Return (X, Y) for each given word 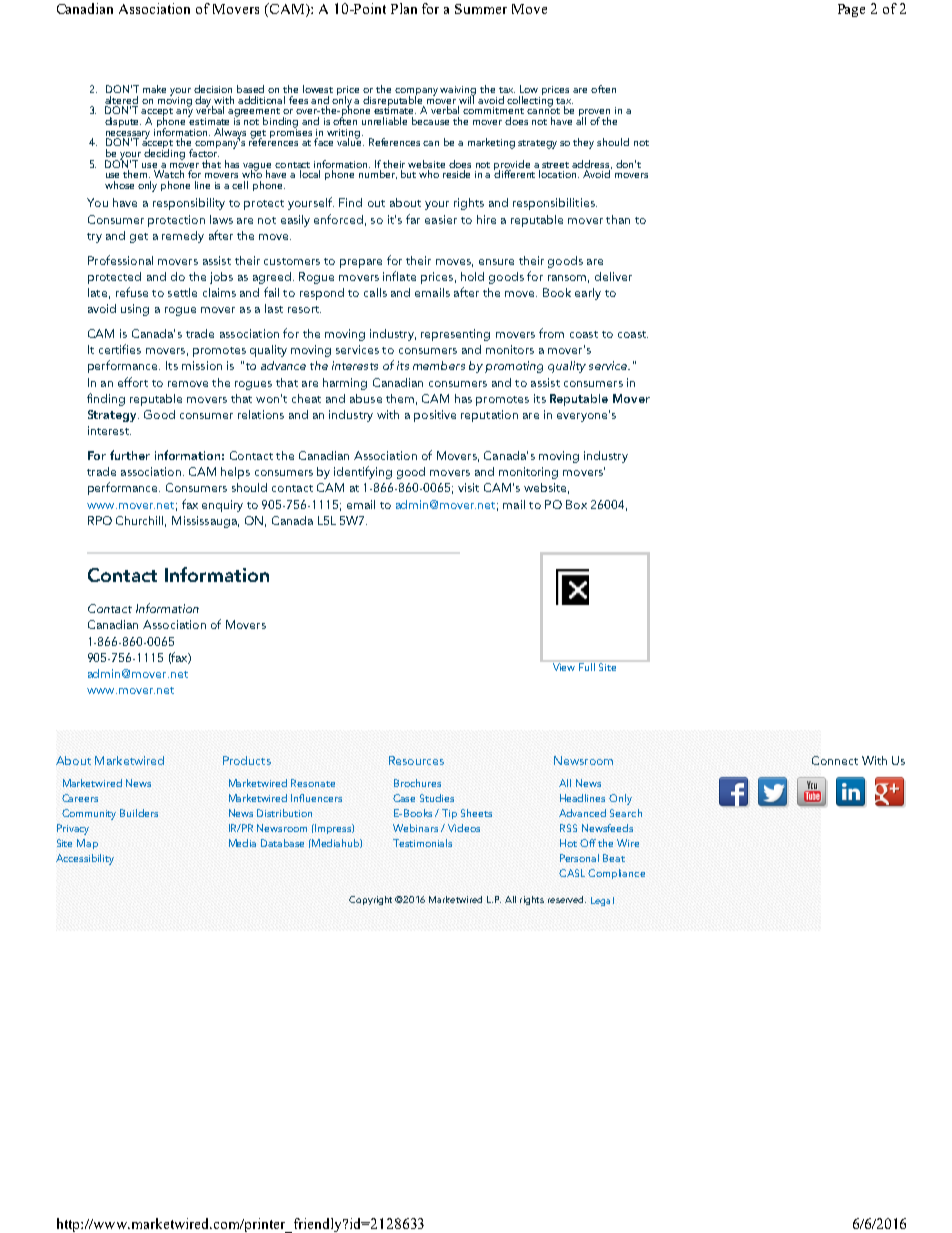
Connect (835, 760)
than (618, 219)
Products (247, 760)
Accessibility (85, 859)
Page (851, 10)
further (130, 455)
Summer (481, 9)
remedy (183, 237)
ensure (496, 262)
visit (468, 487)
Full (588, 666)
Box (576, 504)
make (154, 89)
